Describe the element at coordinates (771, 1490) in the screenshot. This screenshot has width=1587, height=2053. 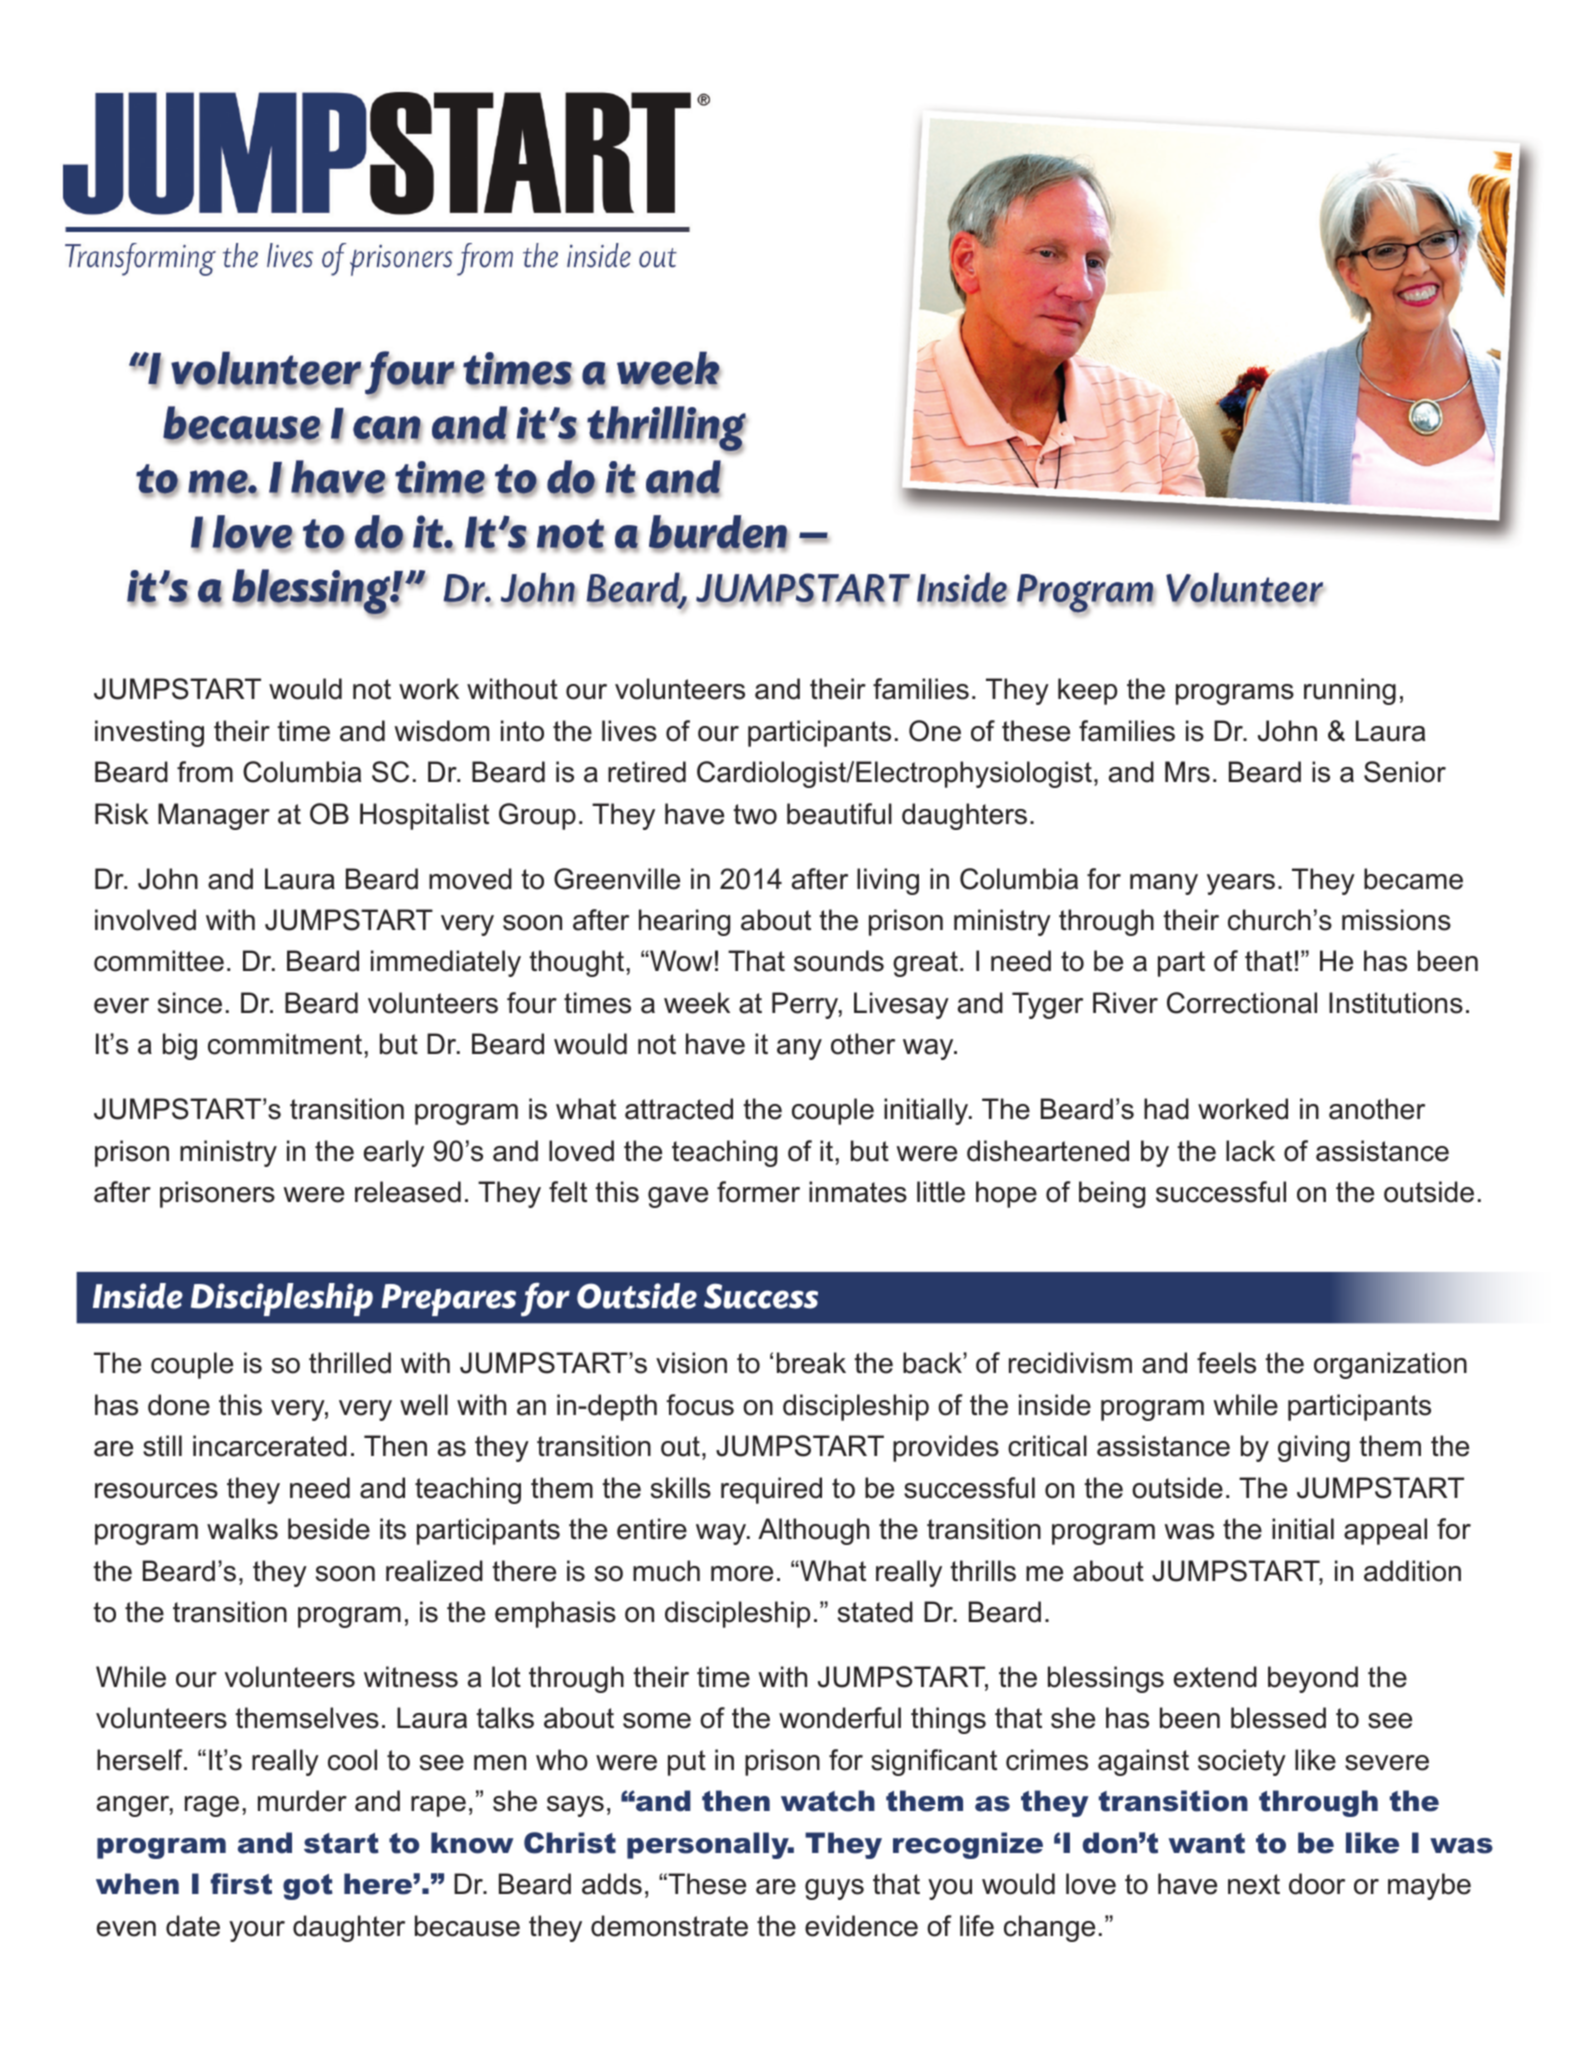
I see `required` at that location.
